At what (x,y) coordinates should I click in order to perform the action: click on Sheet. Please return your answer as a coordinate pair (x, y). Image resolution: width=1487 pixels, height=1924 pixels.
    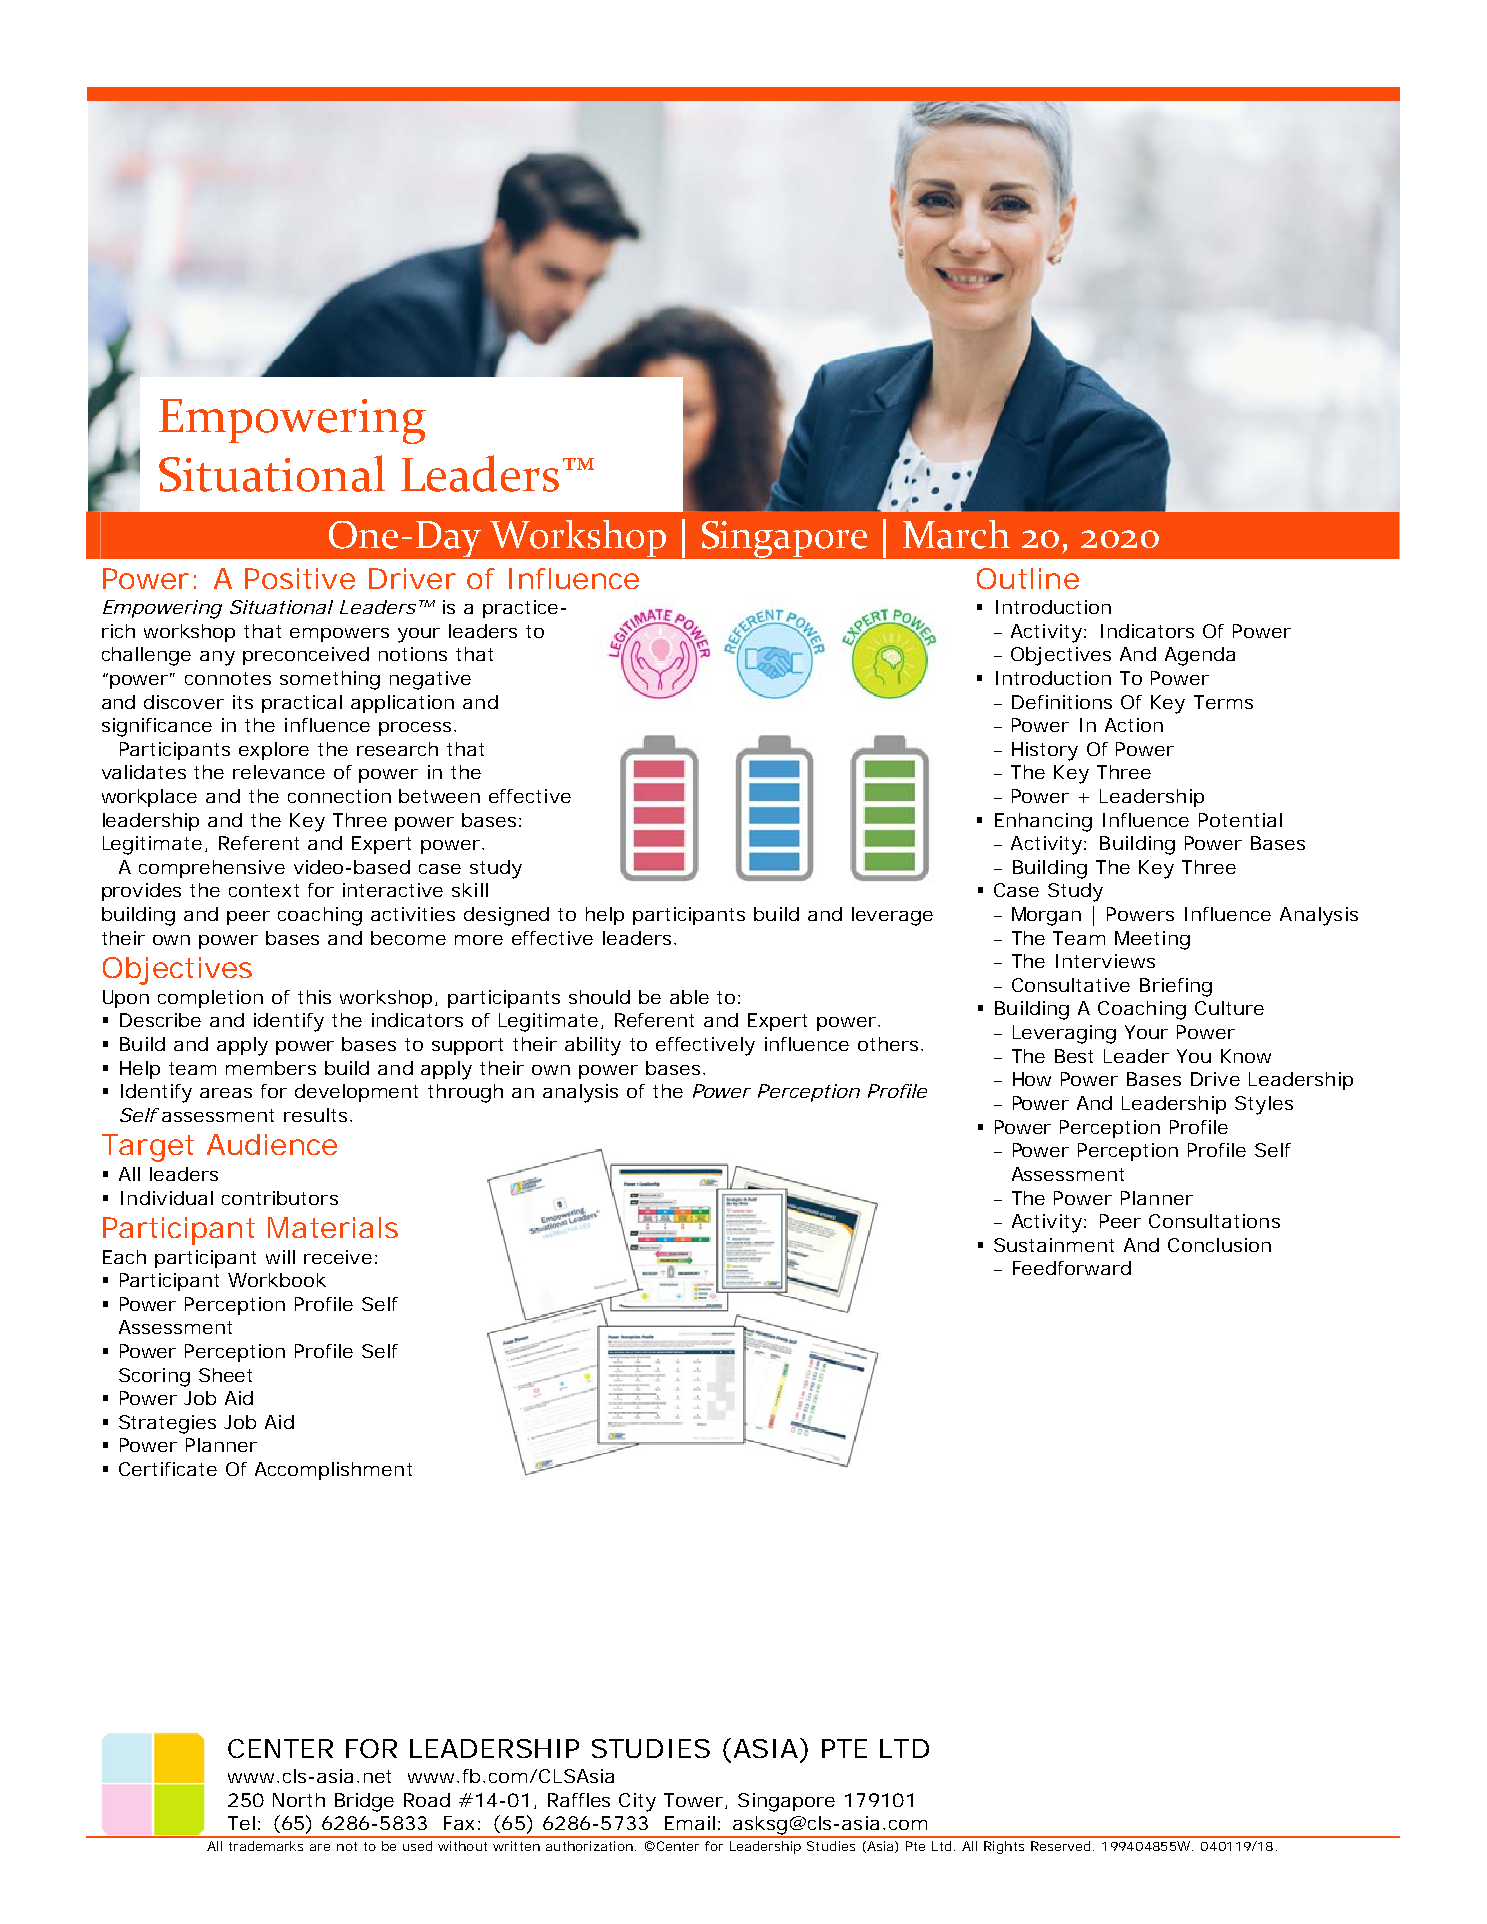
    Looking at the image, I should click on (225, 1375).
